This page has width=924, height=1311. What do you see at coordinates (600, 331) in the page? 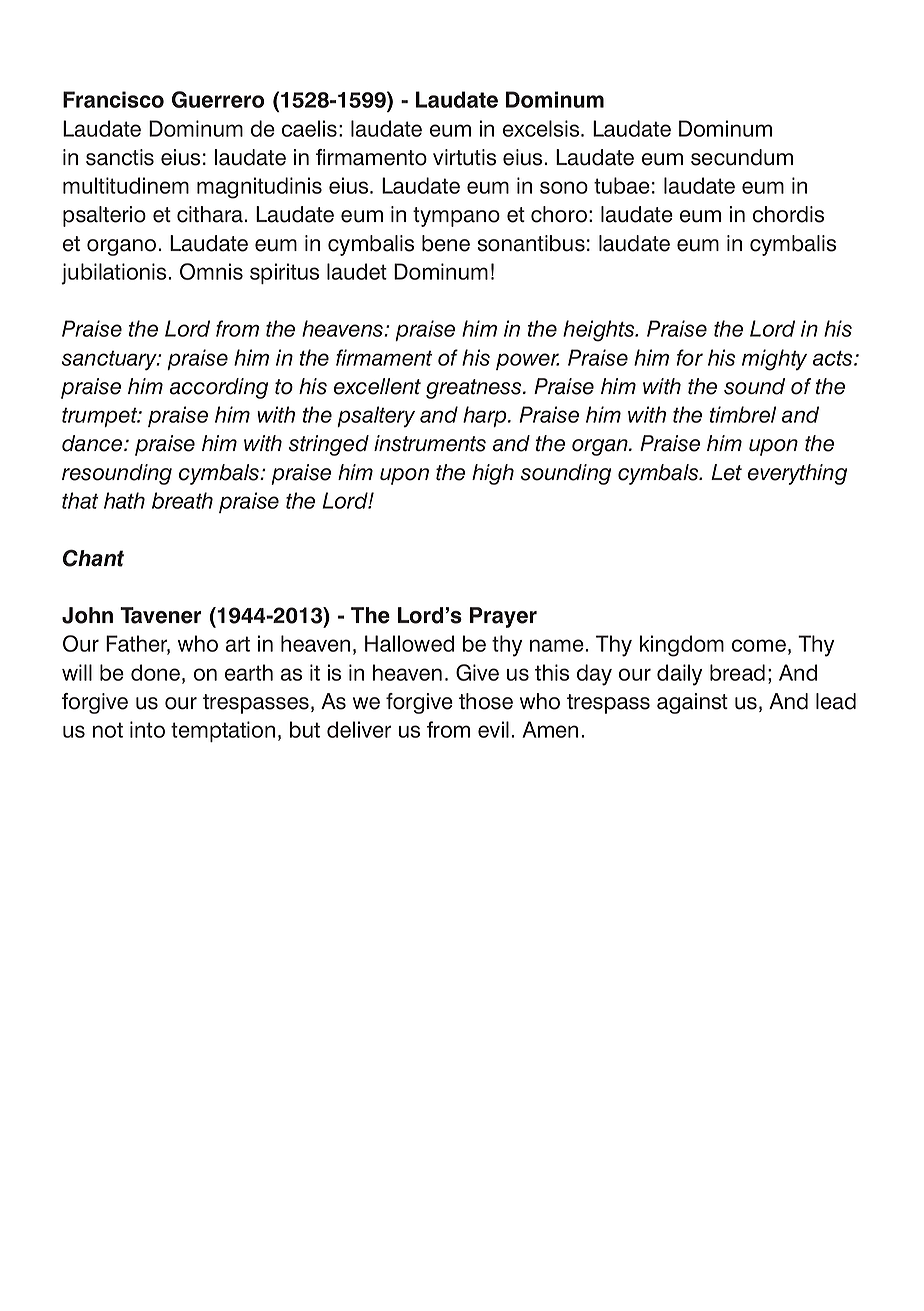
I see `heights` at bounding box center [600, 331].
